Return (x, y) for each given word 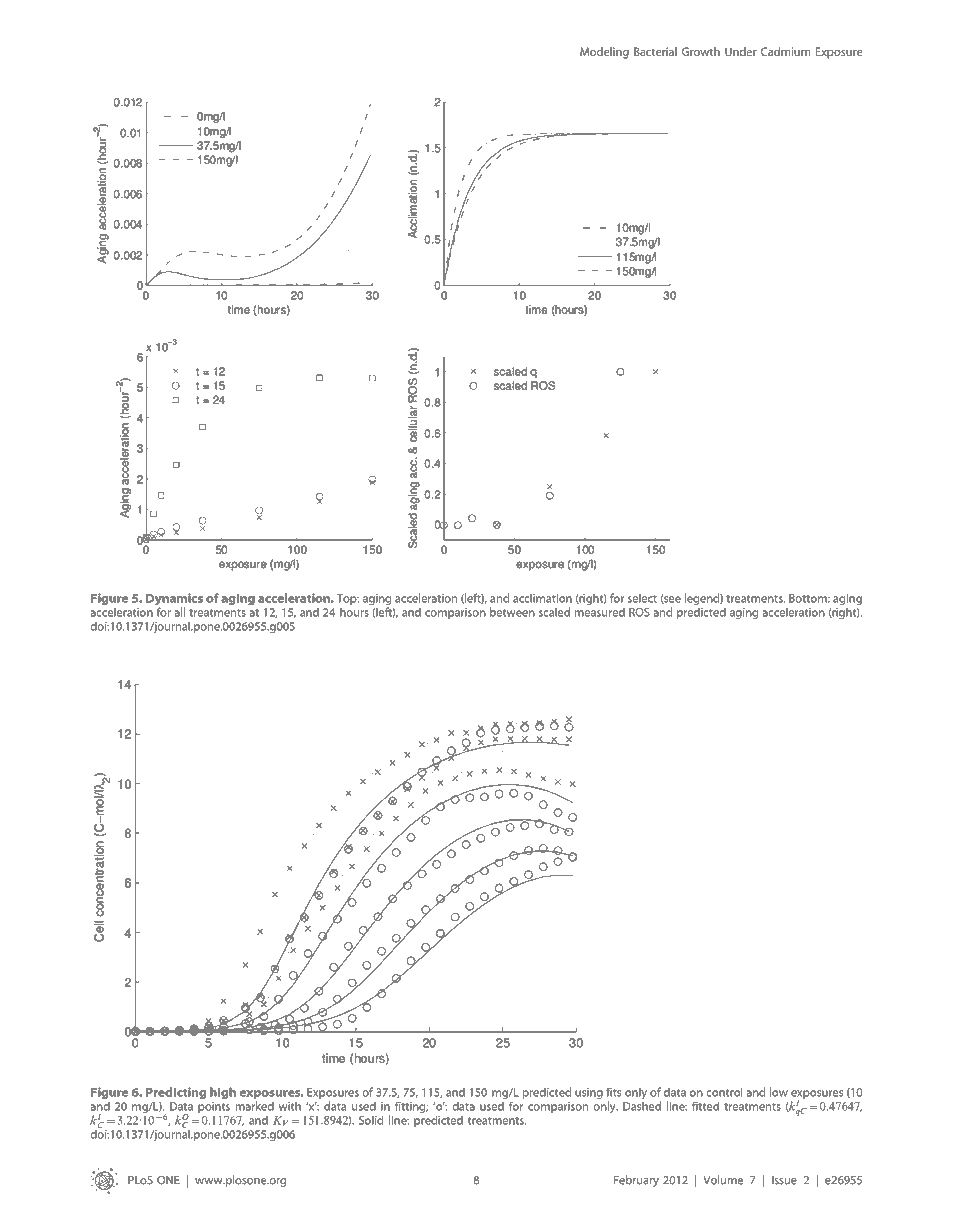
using (589, 1093)
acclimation (542, 598)
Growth (701, 51)
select (642, 598)
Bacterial (655, 51)
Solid (371, 1120)
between (512, 612)
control (724, 1092)
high (223, 1093)
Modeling (604, 53)
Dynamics (174, 600)
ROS (639, 612)
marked (255, 1106)
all (179, 612)
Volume (723, 1180)
